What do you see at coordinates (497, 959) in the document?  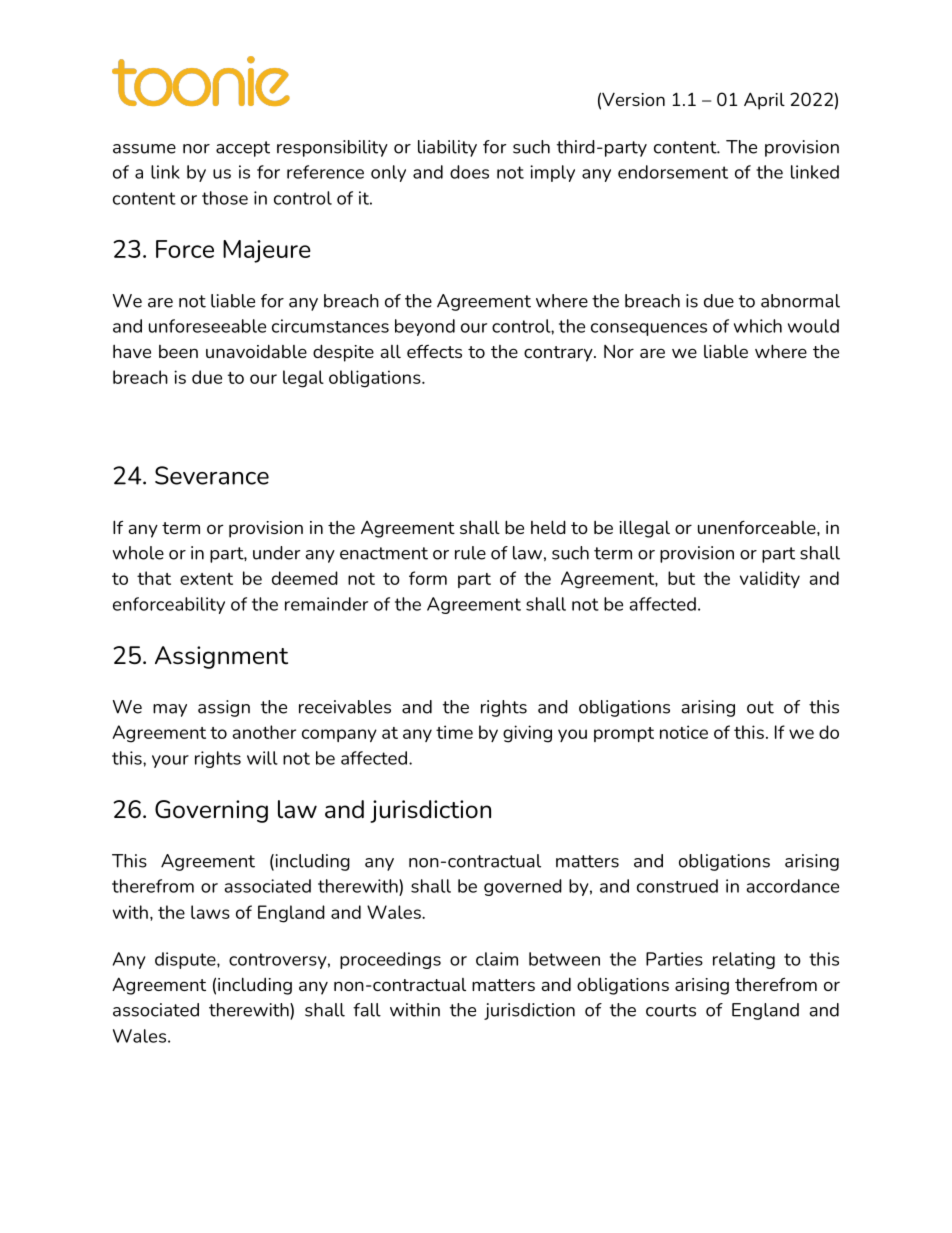 I see `claim` at bounding box center [497, 959].
